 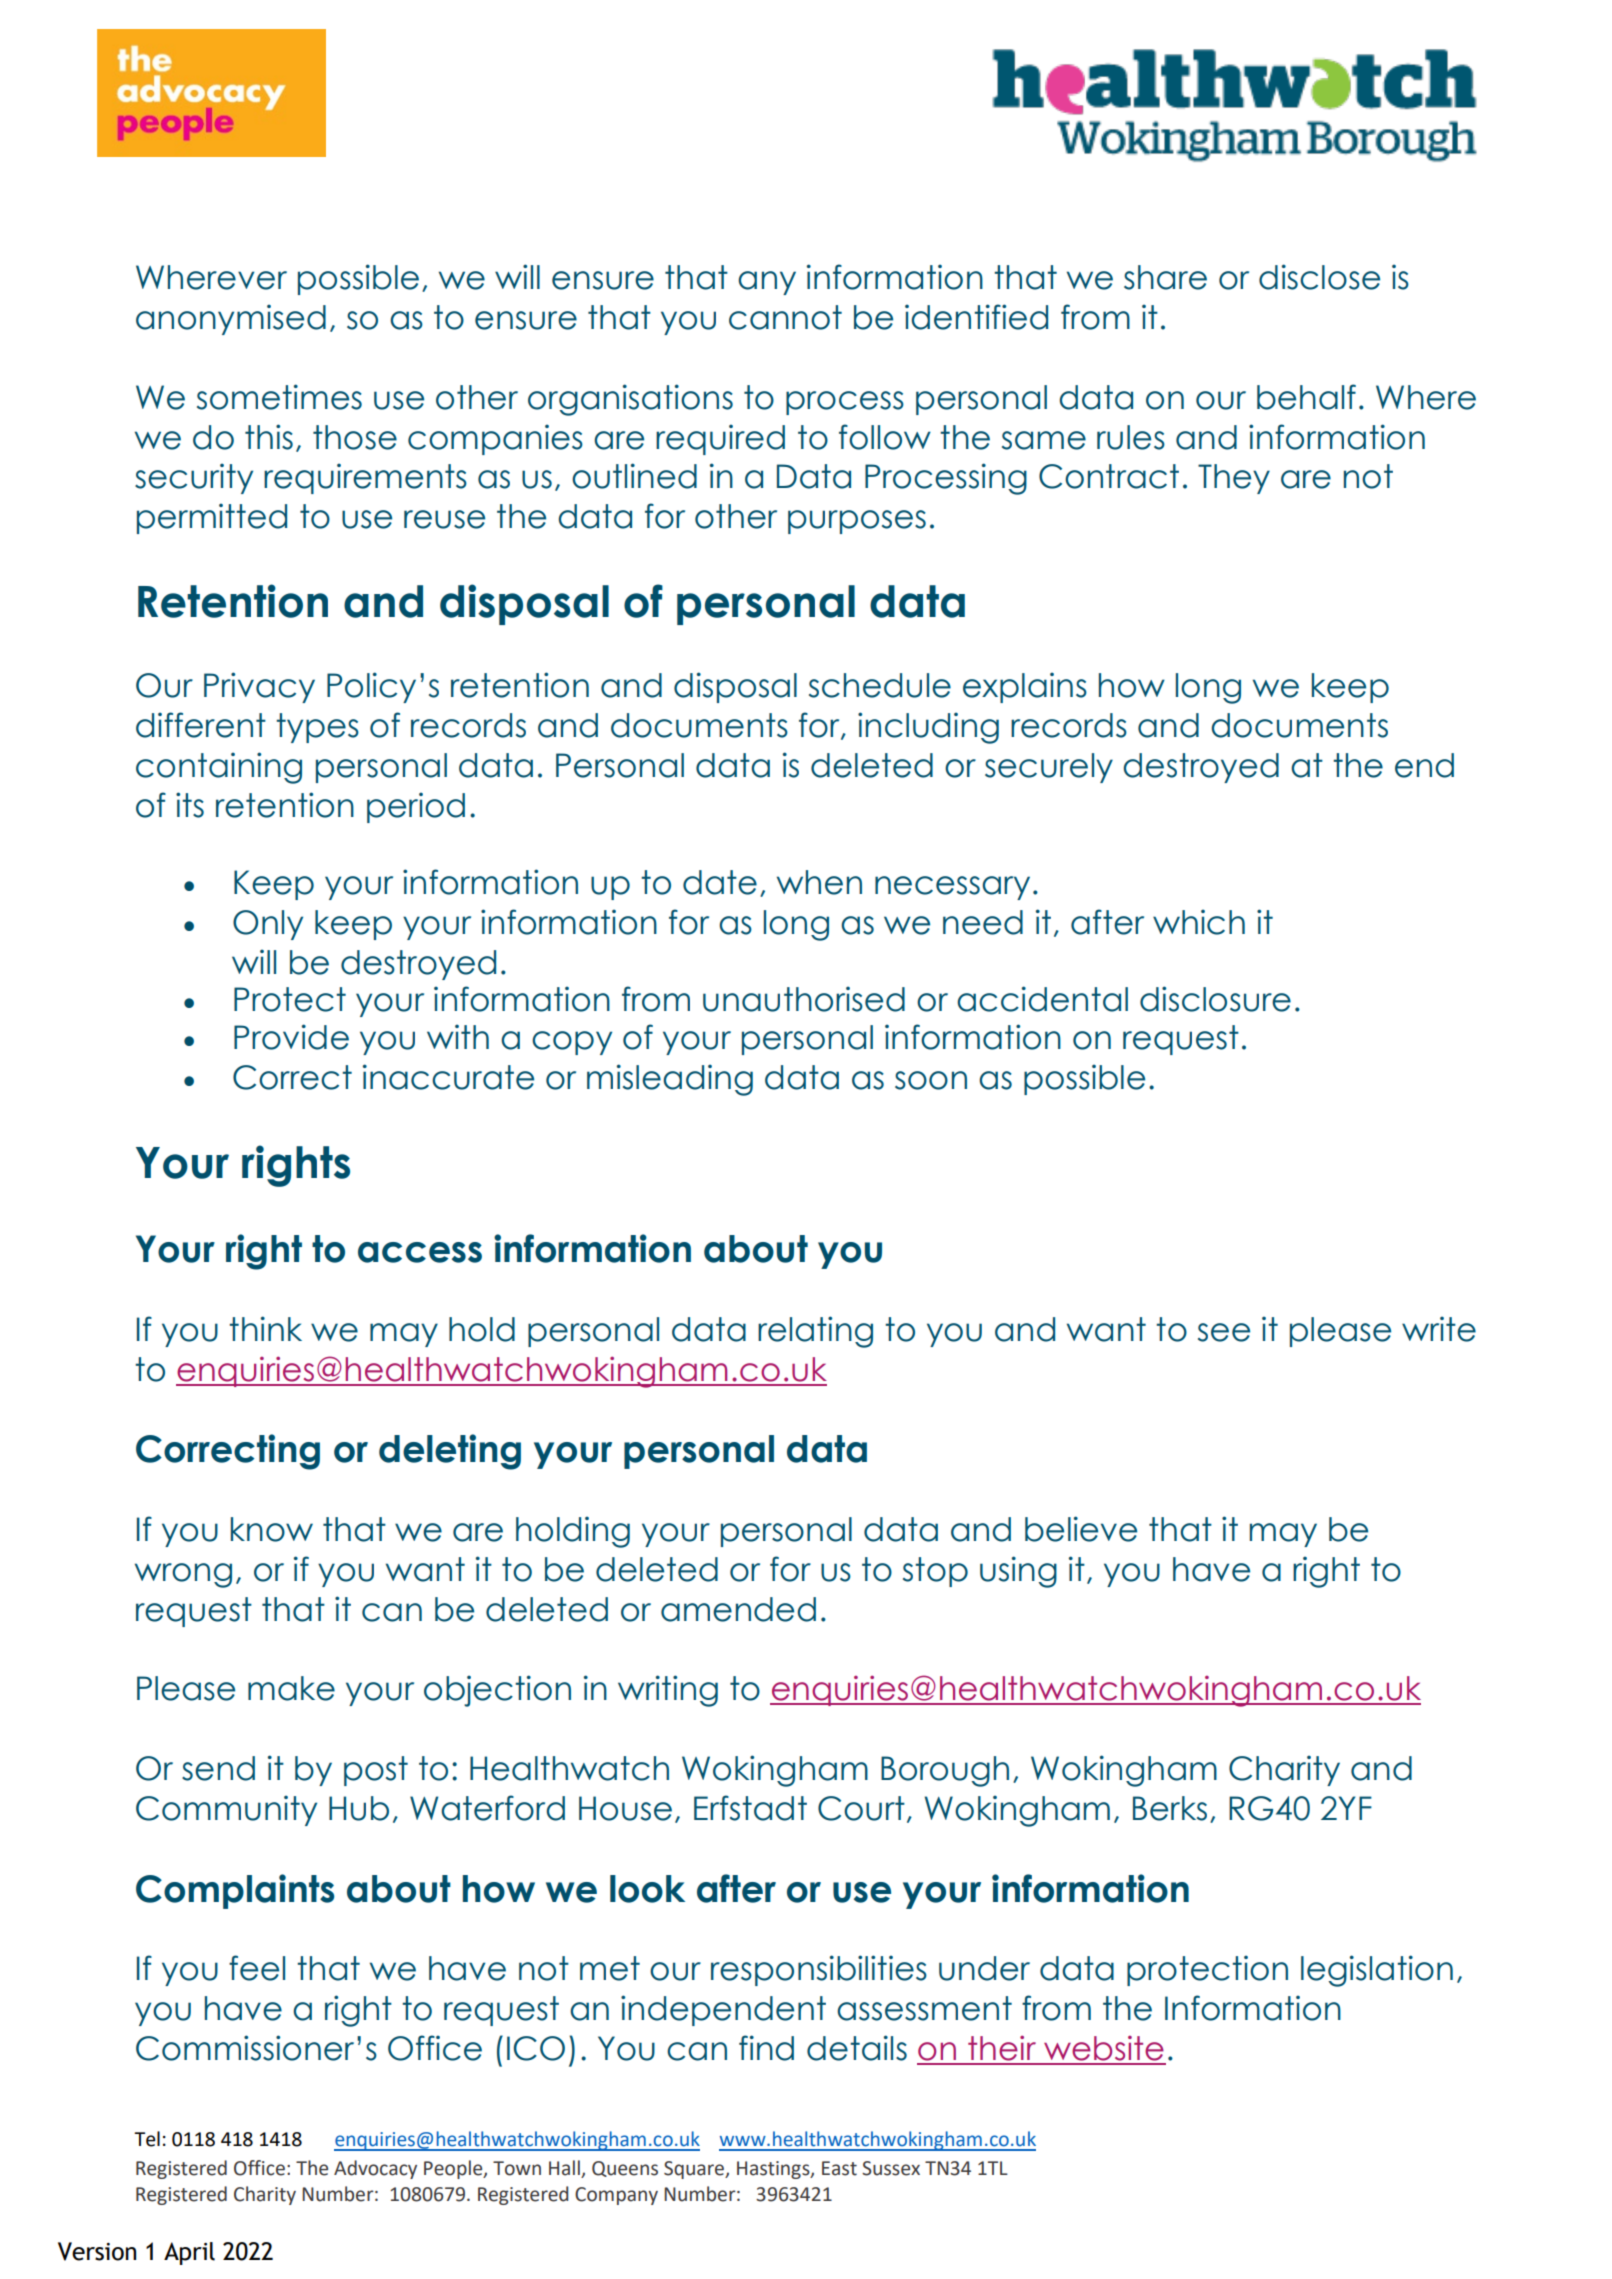 I want to click on unauthorised, so click(x=804, y=999).
